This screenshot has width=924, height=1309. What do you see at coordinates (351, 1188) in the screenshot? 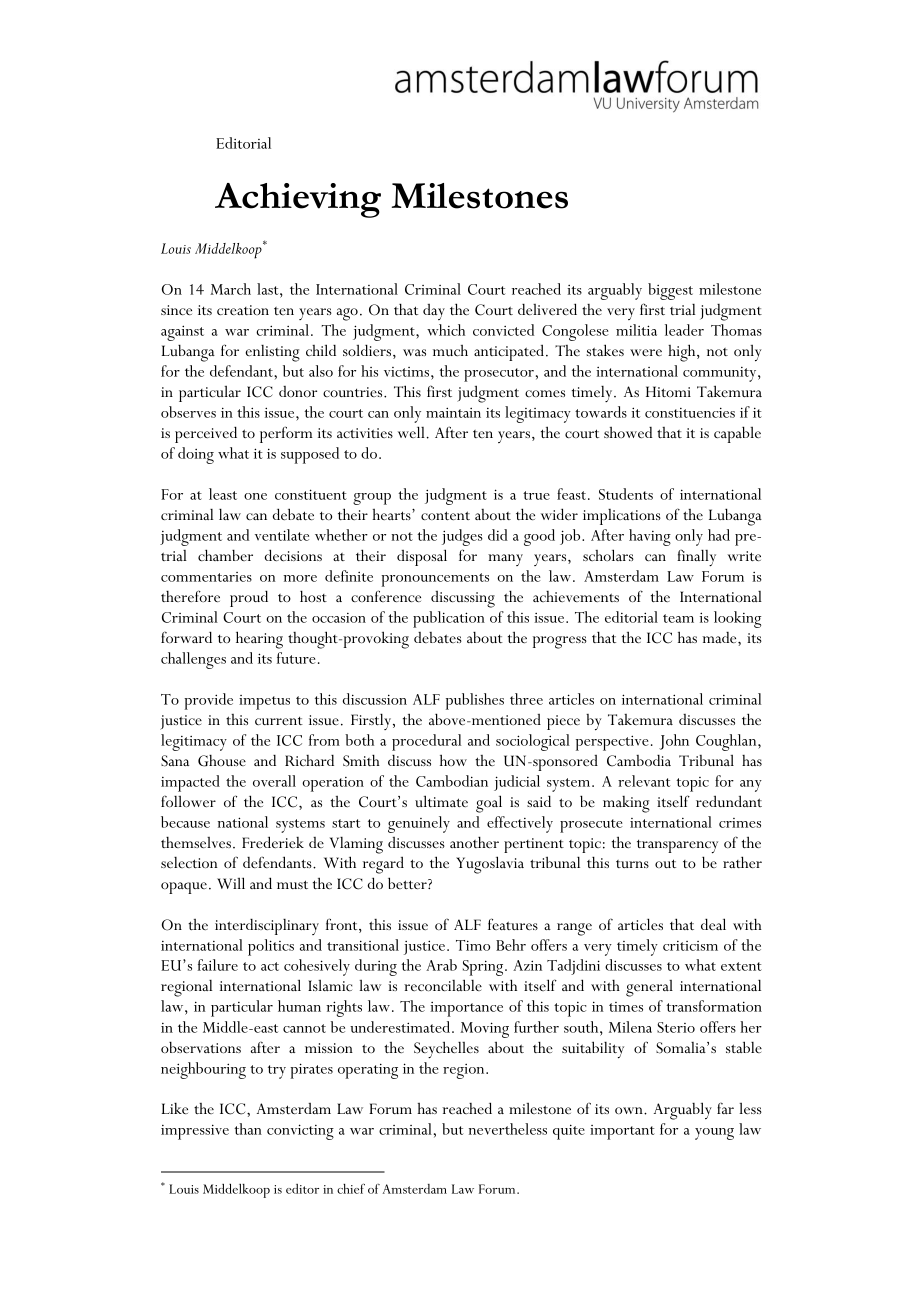
I see `chief` at bounding box center [351, 1188].
